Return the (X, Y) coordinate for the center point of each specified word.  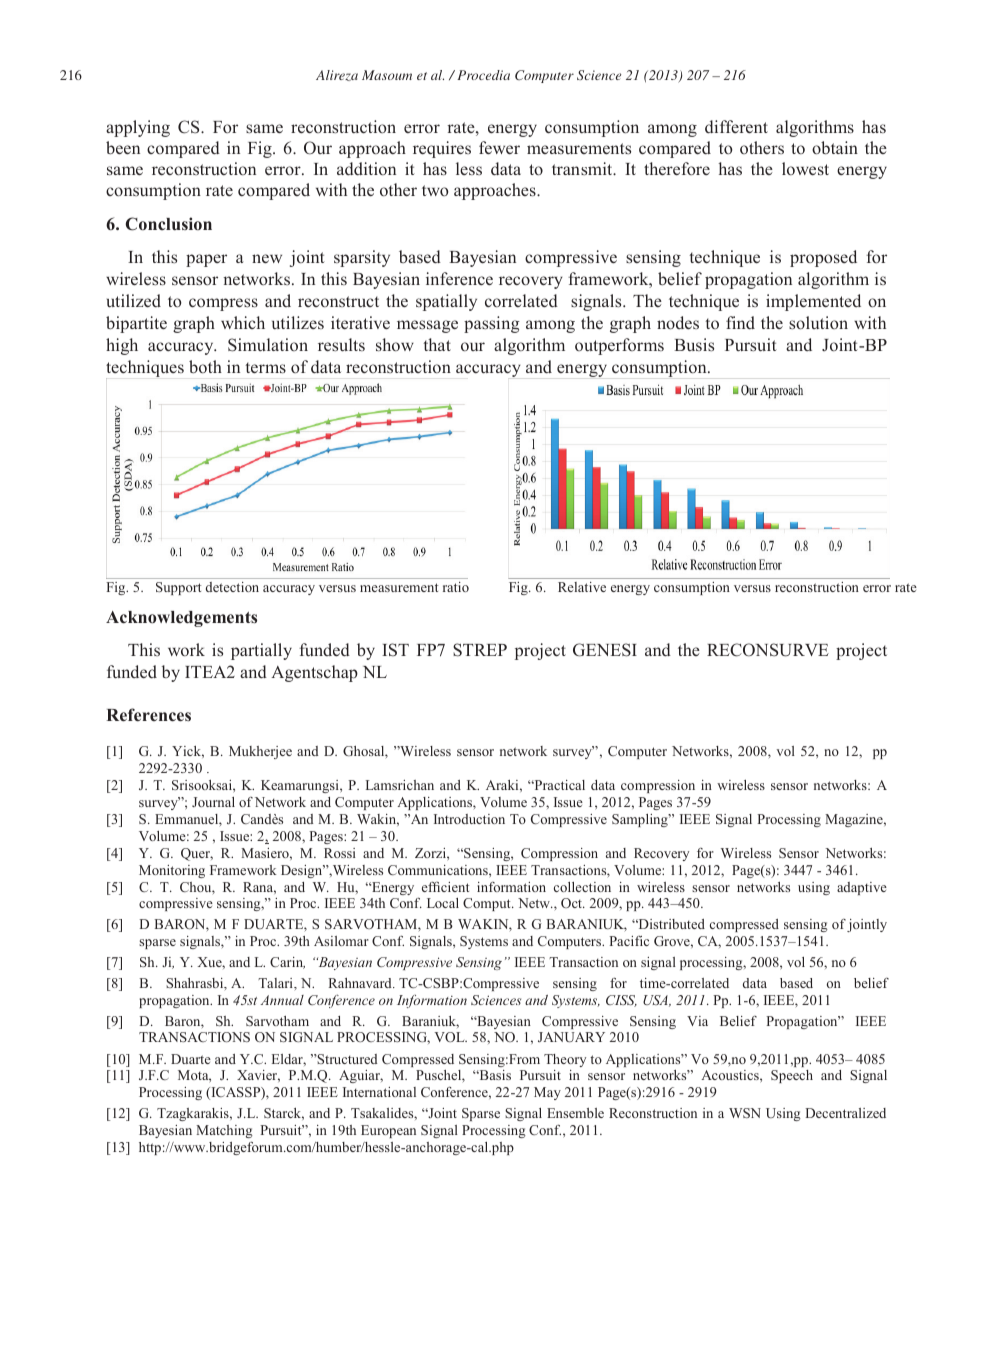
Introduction (469, 819)
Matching (224, 1131)
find (740, 323)
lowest (805, 169)
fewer (499, 148)
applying (138, 128)
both (205, 367)
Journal (213, 802)
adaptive (862, 888)
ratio (456, 587)
